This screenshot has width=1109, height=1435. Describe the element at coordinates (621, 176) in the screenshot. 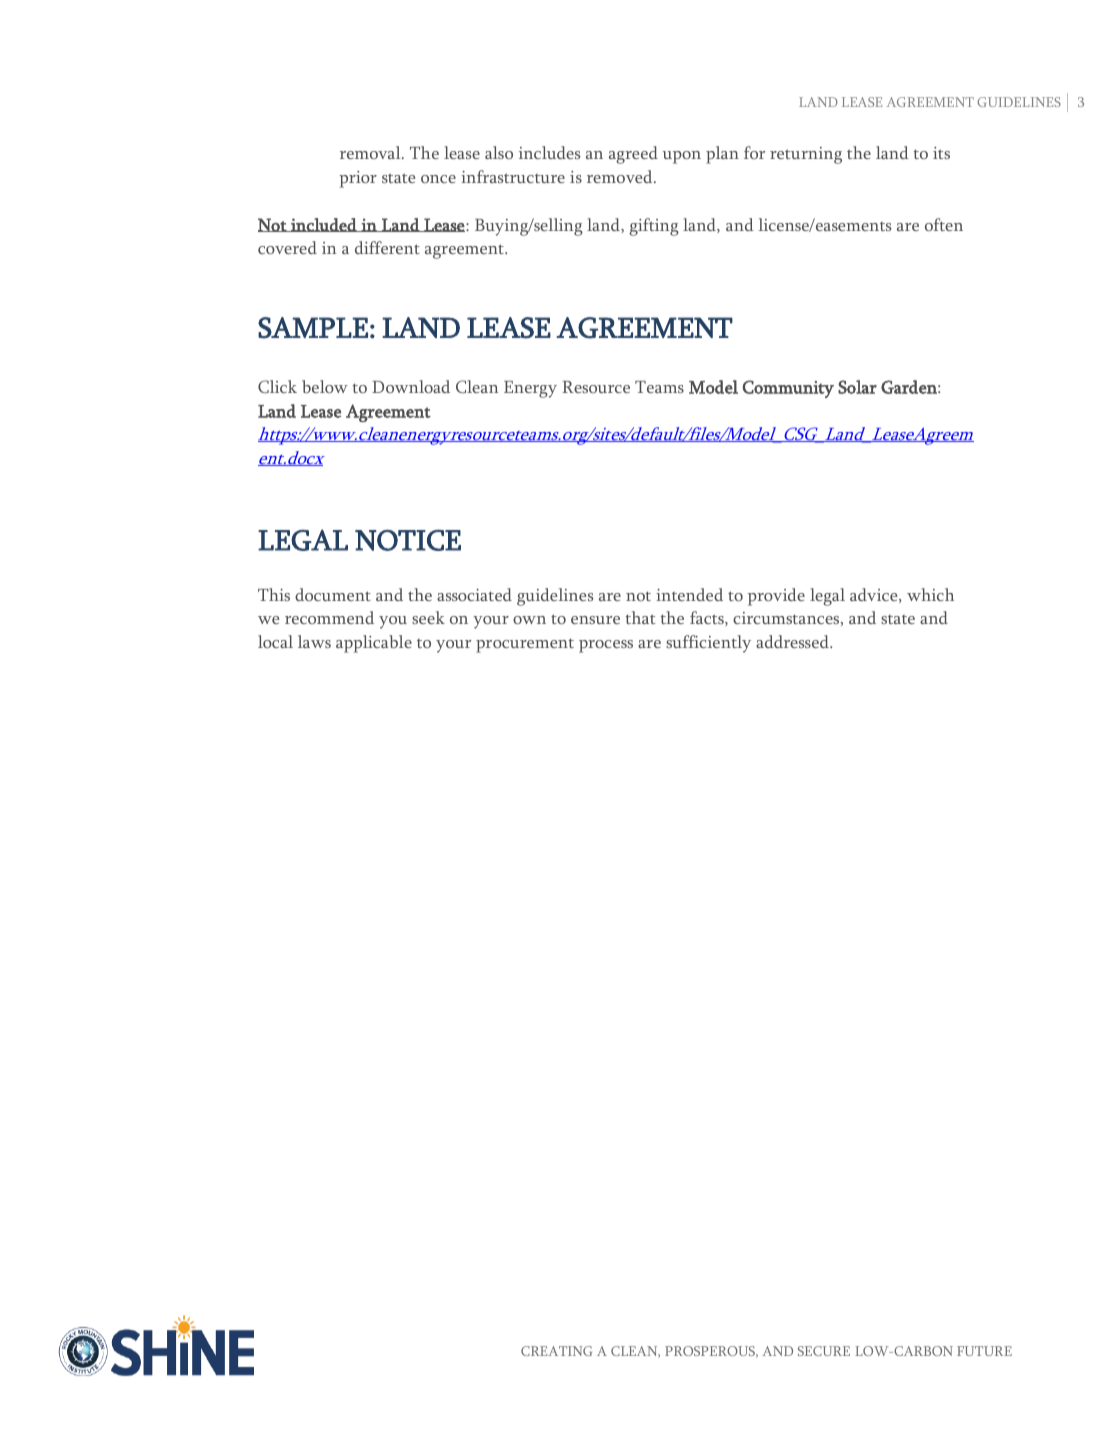

I see `removed` at that location.
